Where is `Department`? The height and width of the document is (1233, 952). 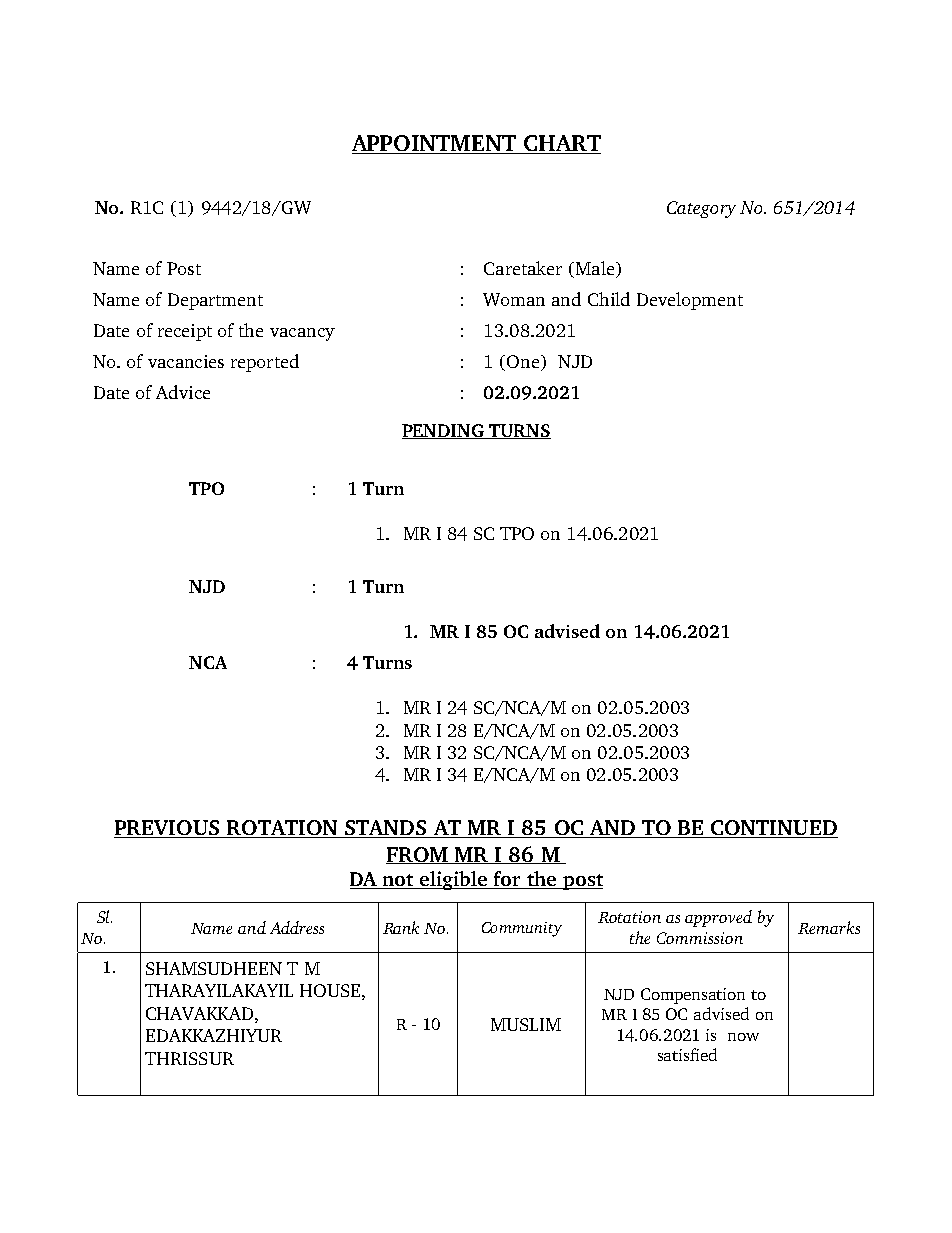
Department is located at coordinates (215, 301).
